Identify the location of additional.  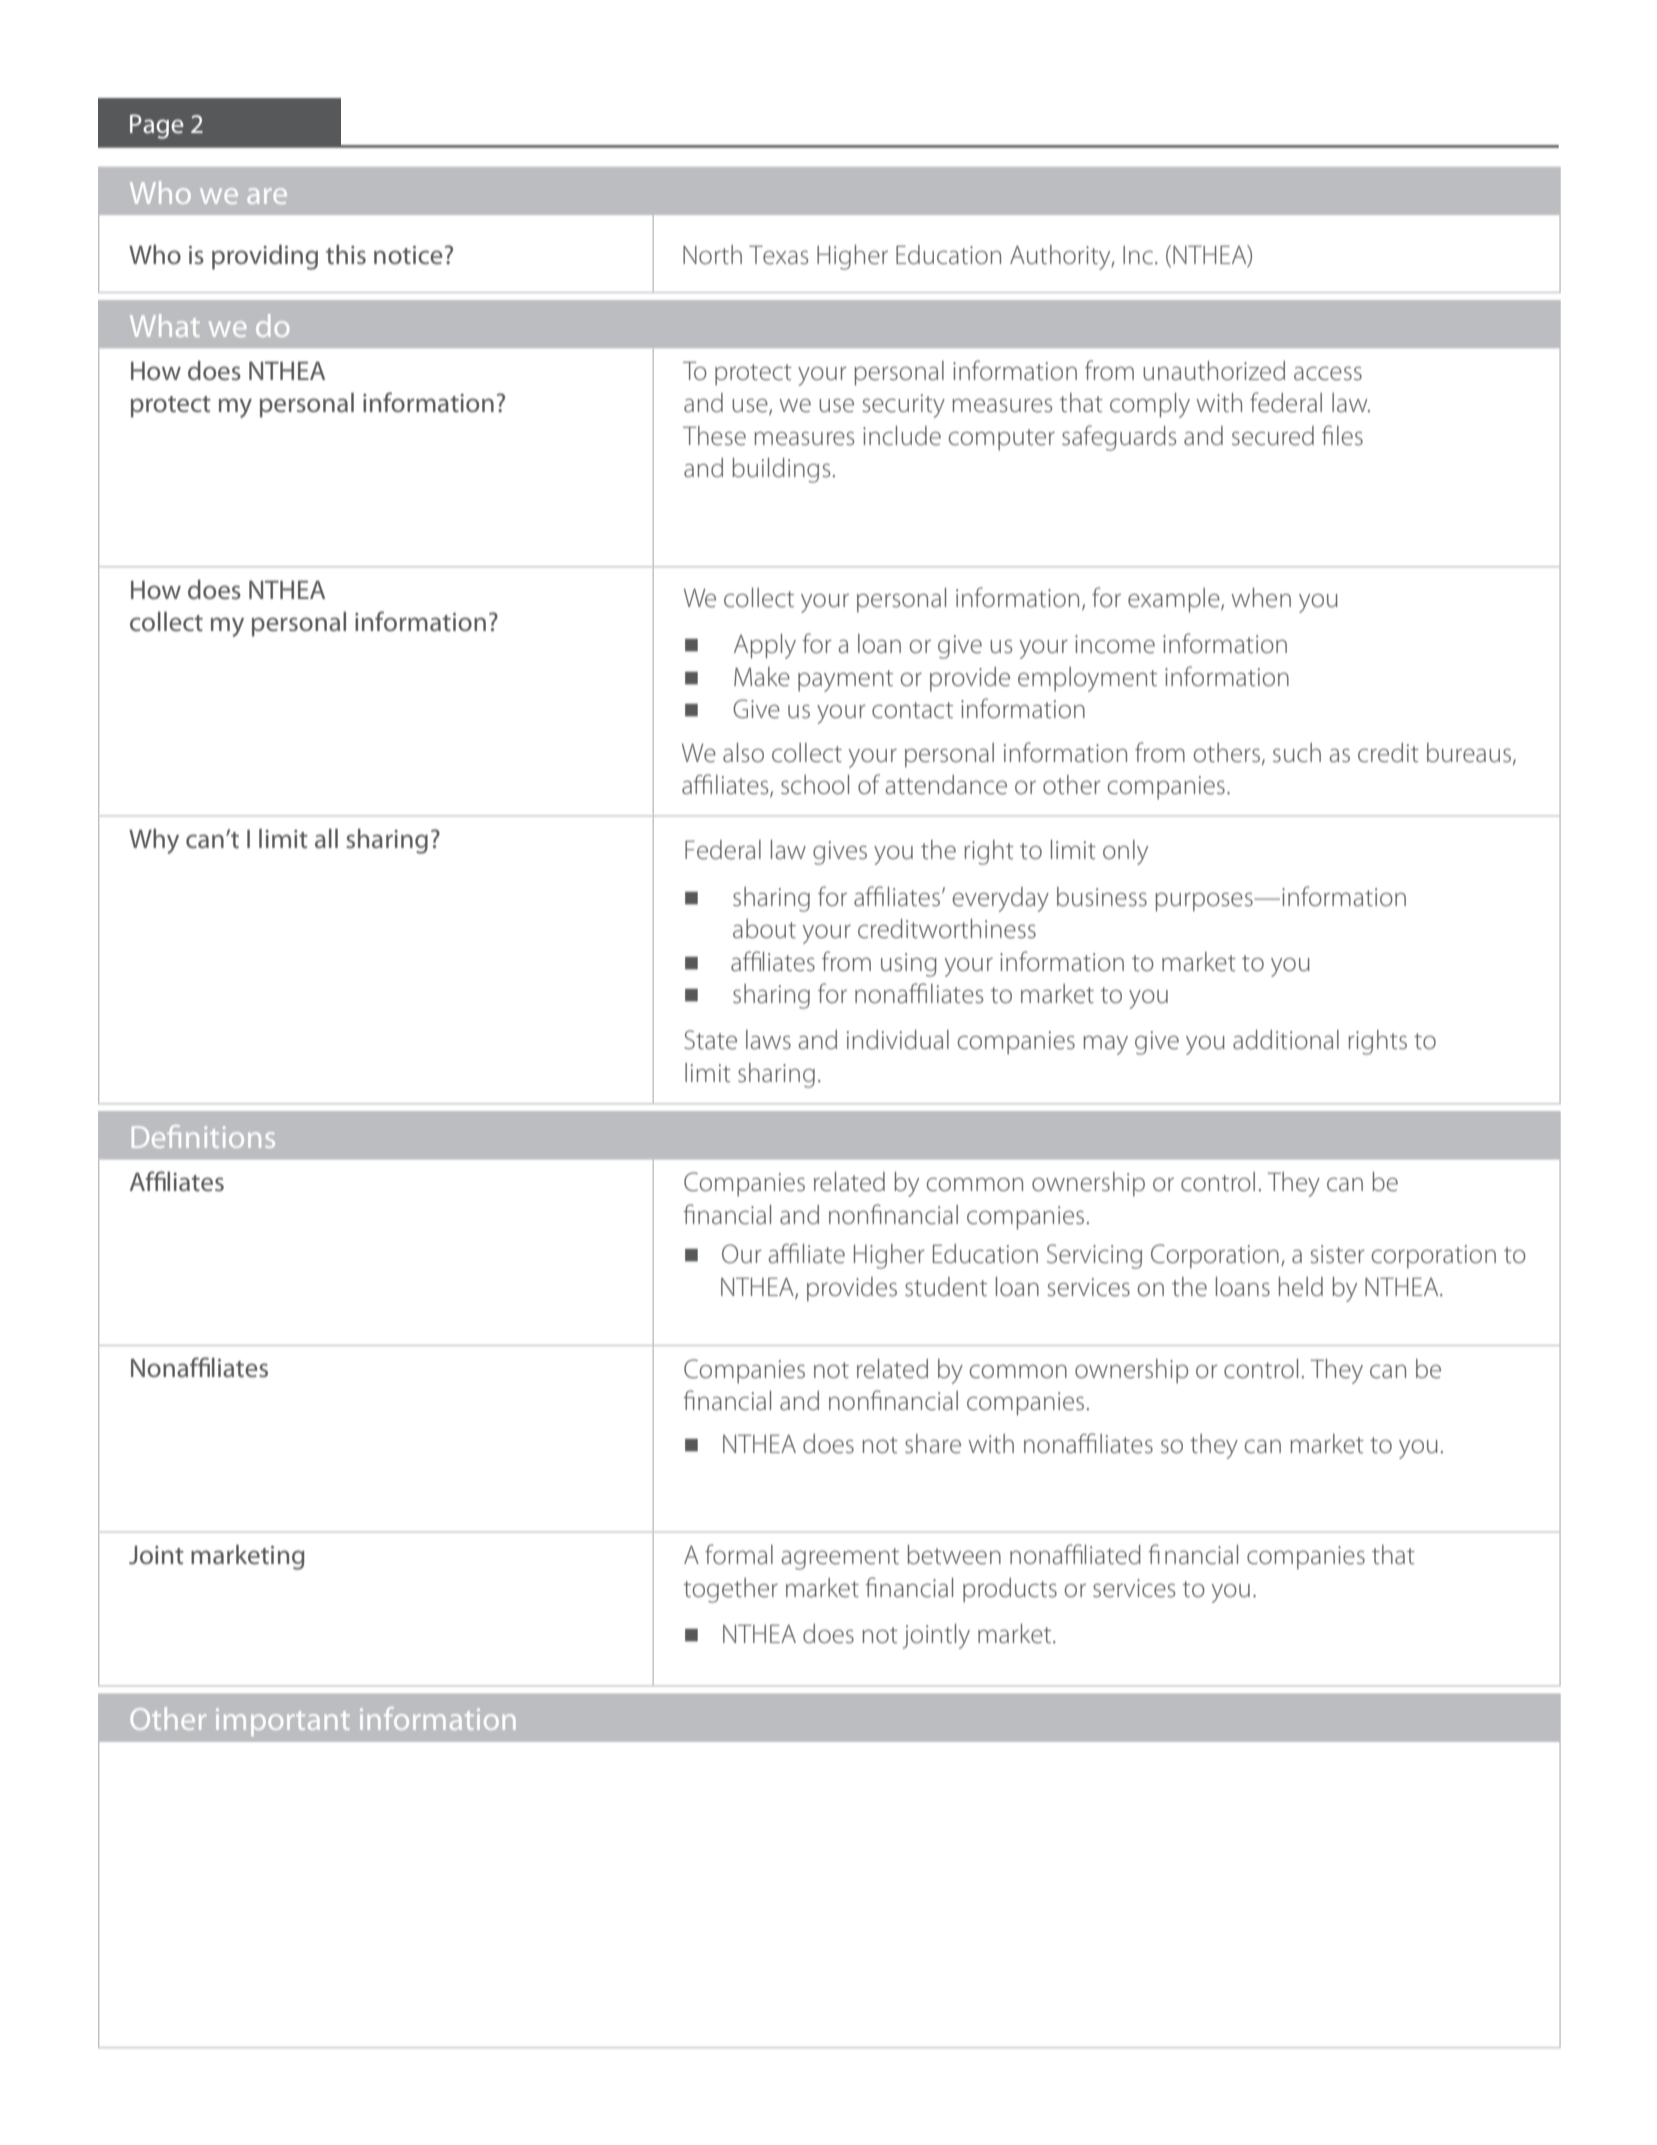
(1286, 1040).
